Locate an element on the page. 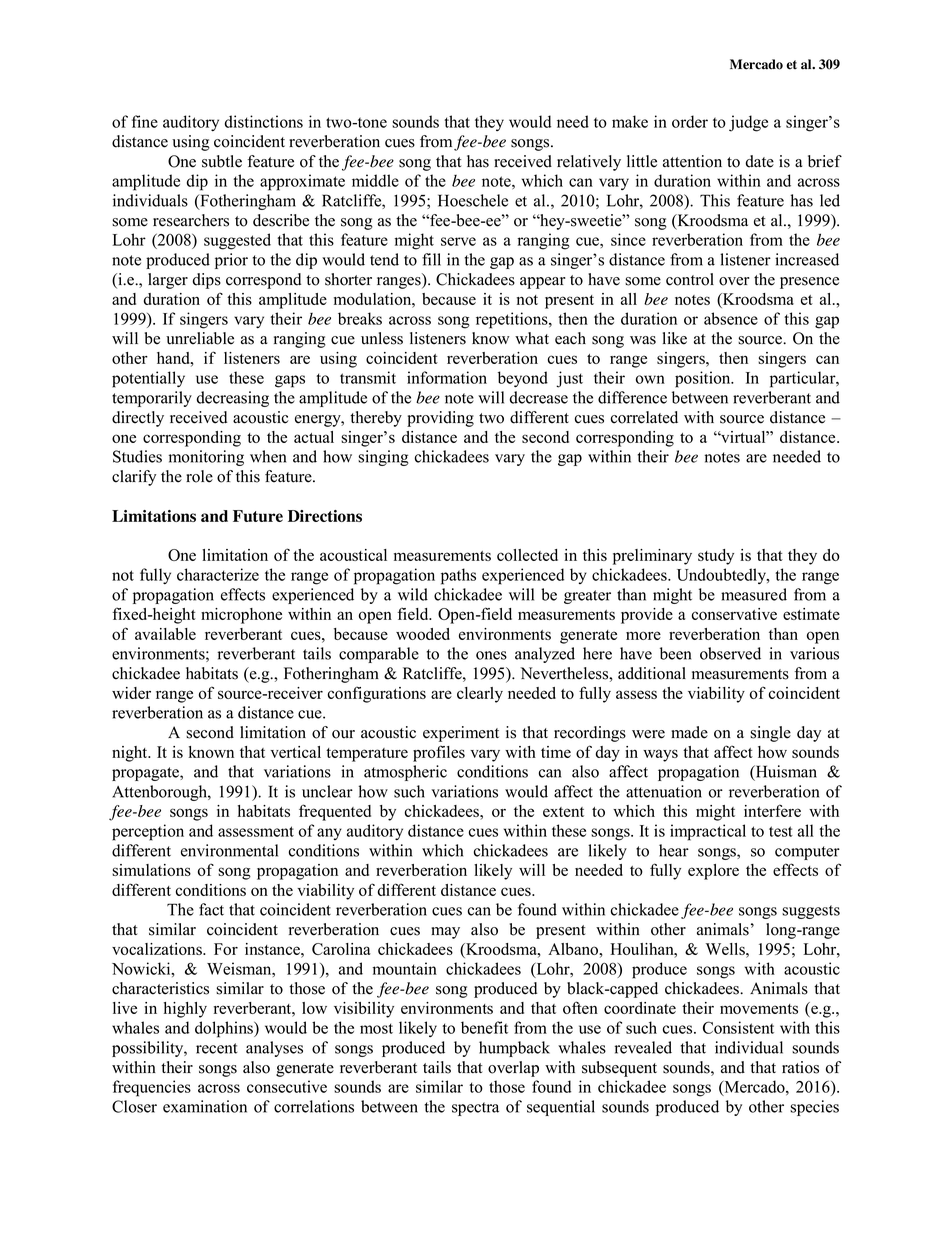 The image size is (952, 1233). examination is located at coordinates (205, 1106).
